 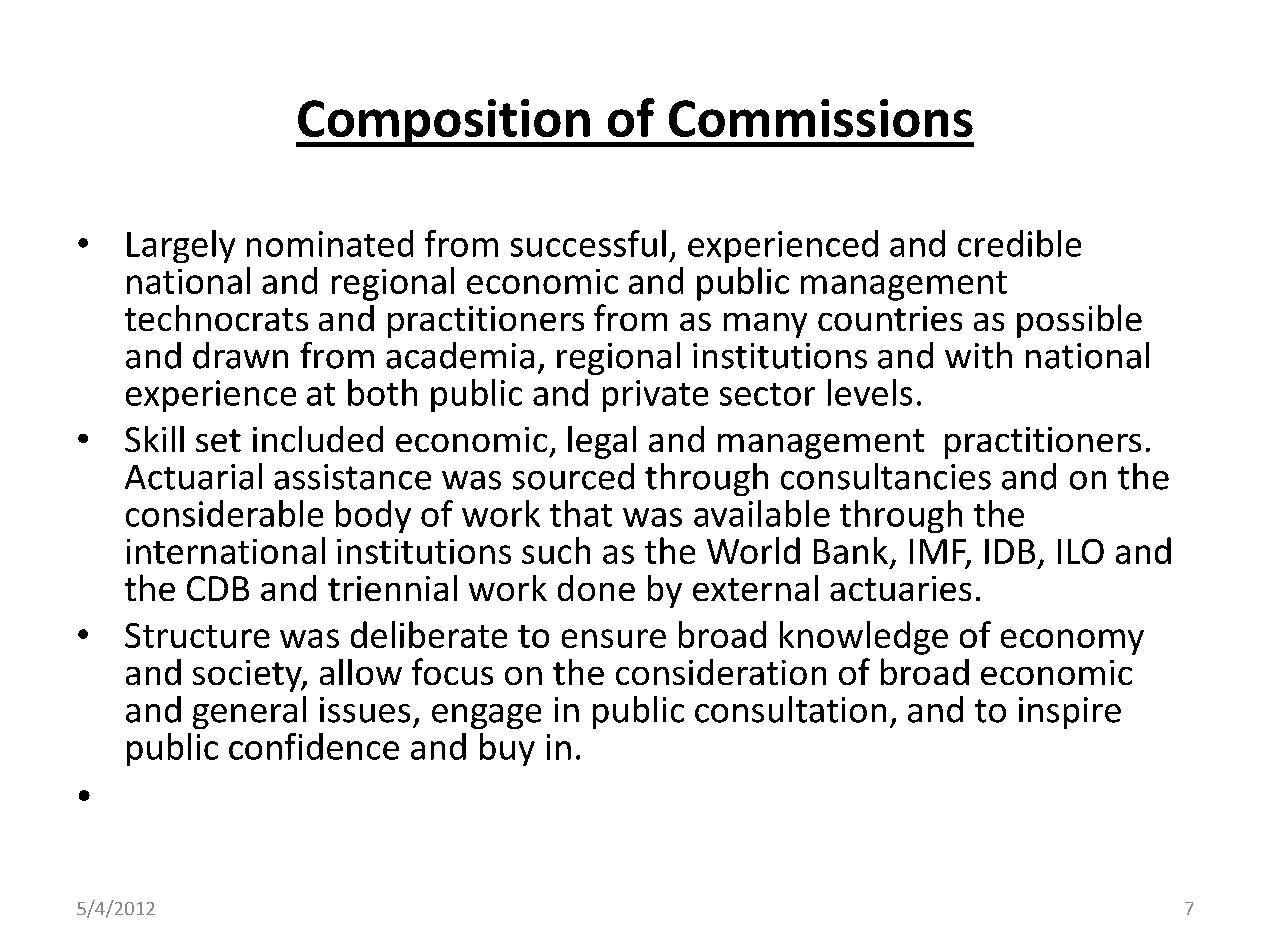 What do you see at coordinates (218, 588) in the screenshot?
I see `CDB` at bounding box center [218, 588].
